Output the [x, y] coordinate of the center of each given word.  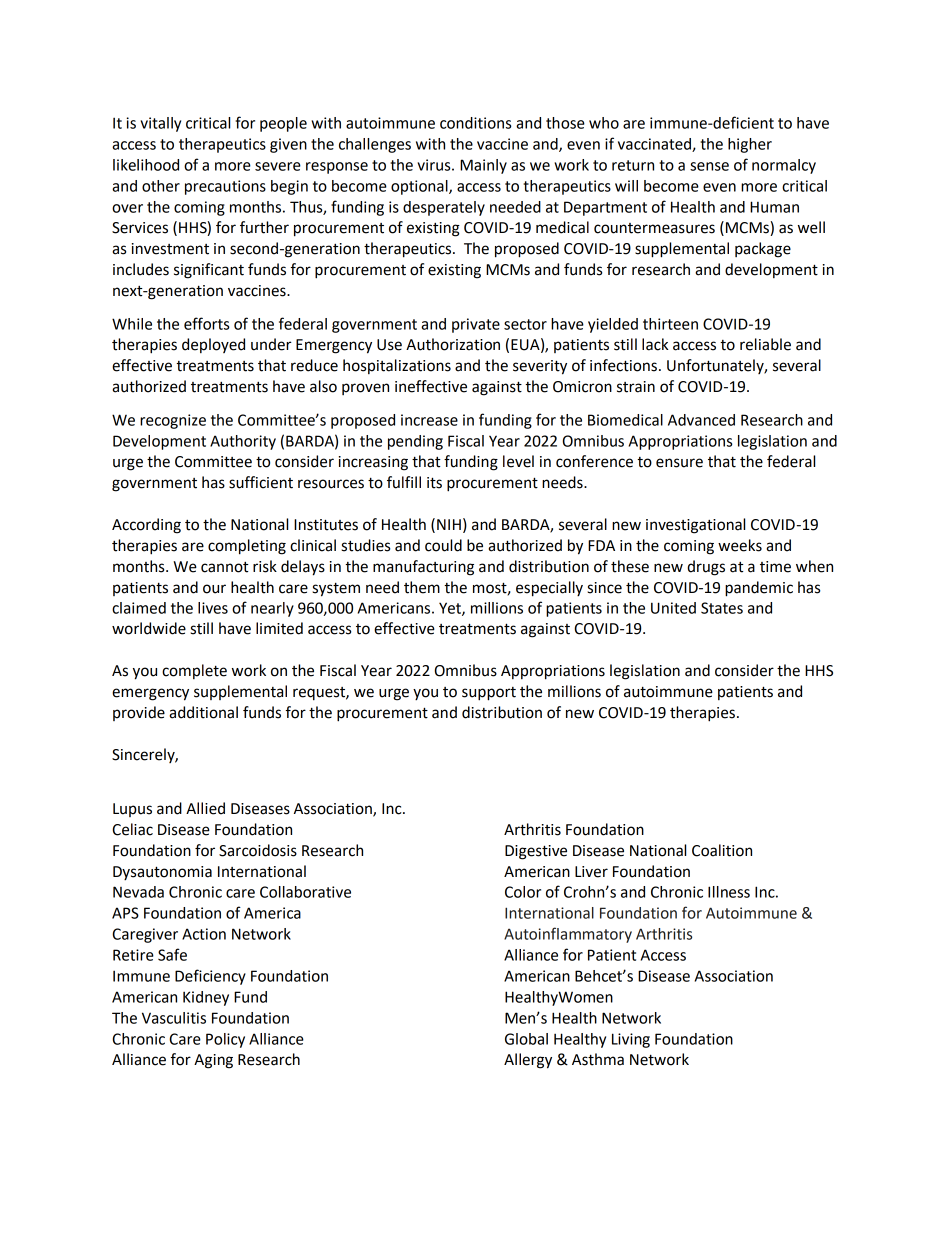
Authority [243, 442]
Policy [225, 1040]
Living [631, 1040]
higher [750, 145]
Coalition [722, 850]
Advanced [701, 420]
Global [526, 1039]
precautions [225, 187]
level [518, 461]
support [489, 694]
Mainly [483, 166]
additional [203, 712]
